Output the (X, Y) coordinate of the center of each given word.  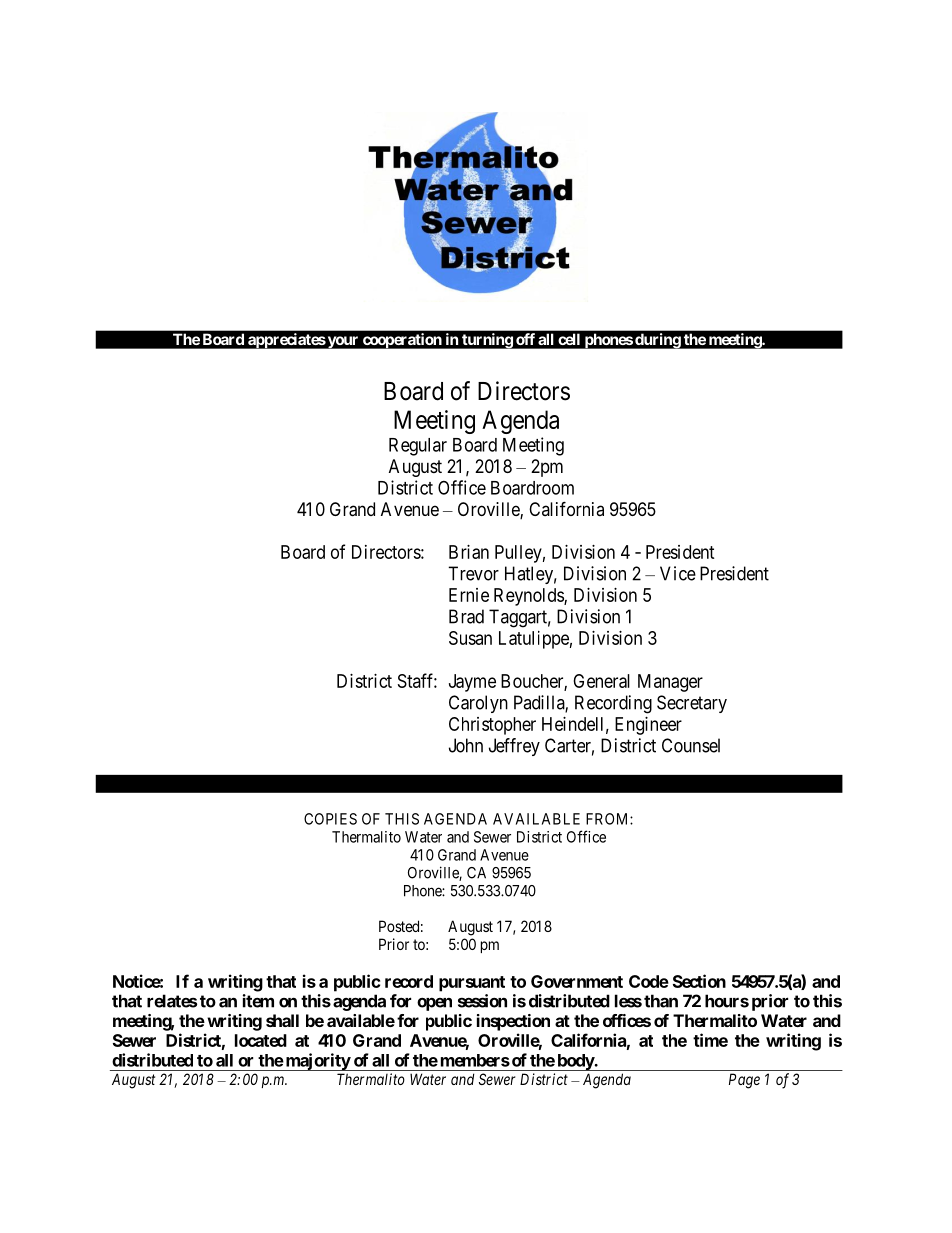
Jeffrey (514, 747)
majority (317, 1062)
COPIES (330, 819)
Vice (678, 573)
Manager (670, 683)
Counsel (691, 745)
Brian (469, 552)
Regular (418, 447)
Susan (470, 638)
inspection (513, 1022)
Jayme (472, 683)
